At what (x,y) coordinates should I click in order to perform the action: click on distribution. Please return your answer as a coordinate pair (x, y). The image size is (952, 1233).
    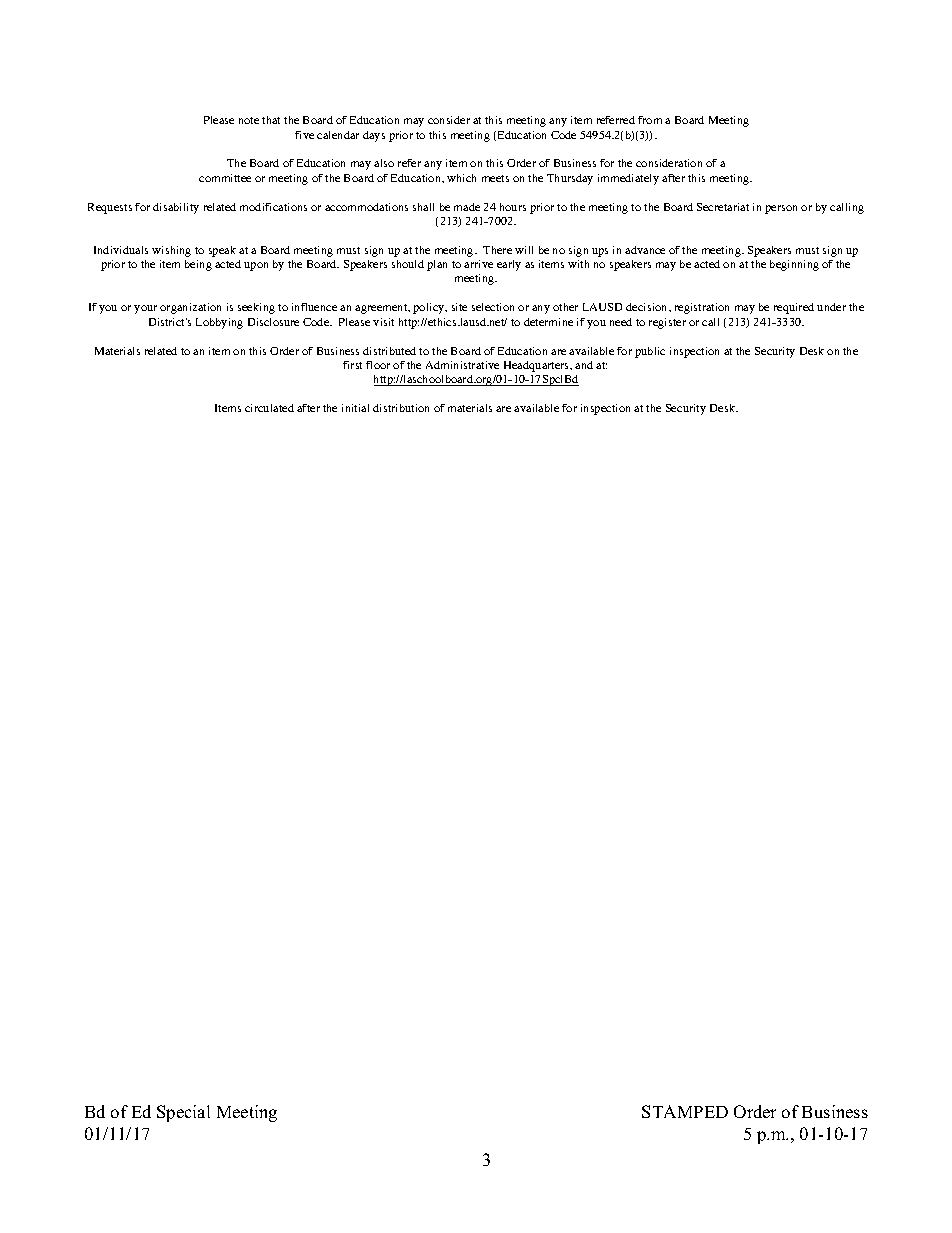
    Looking at the image, I should click on (401, 408).
